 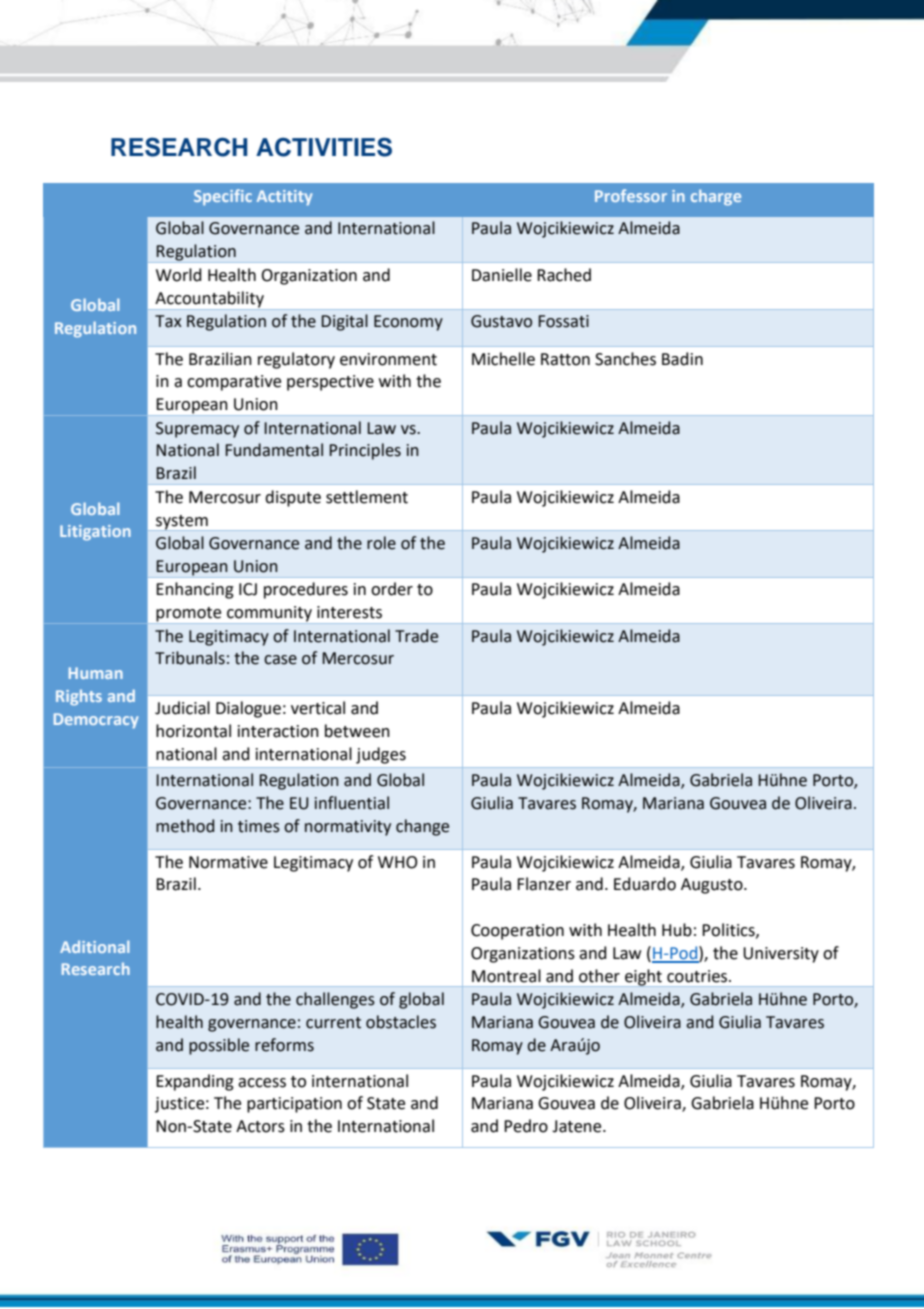 I want to click on charge, so click(x=716, y=197).
